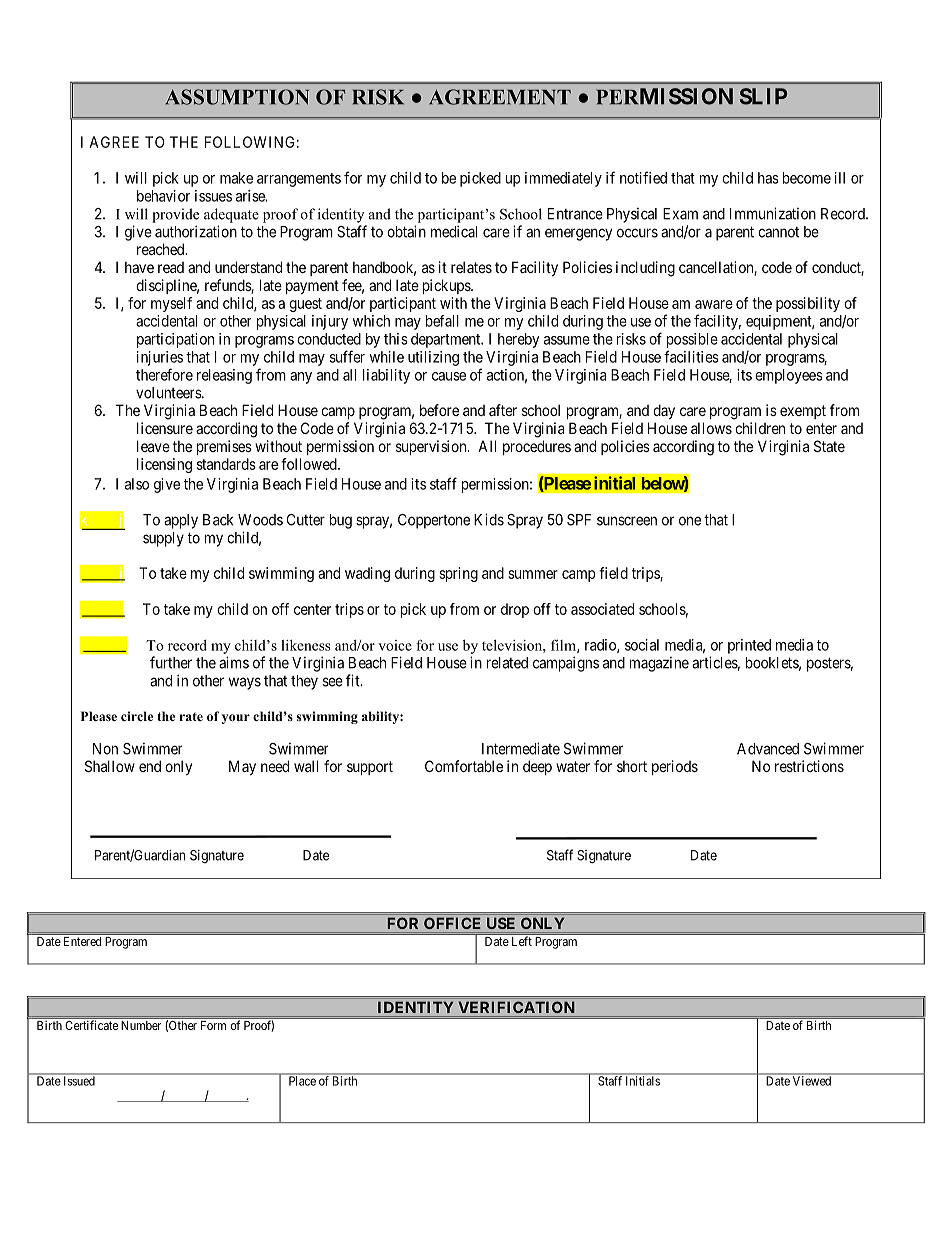  Describe the element at coordinates (691, 356) in the document. I see `facilities` at that location.
